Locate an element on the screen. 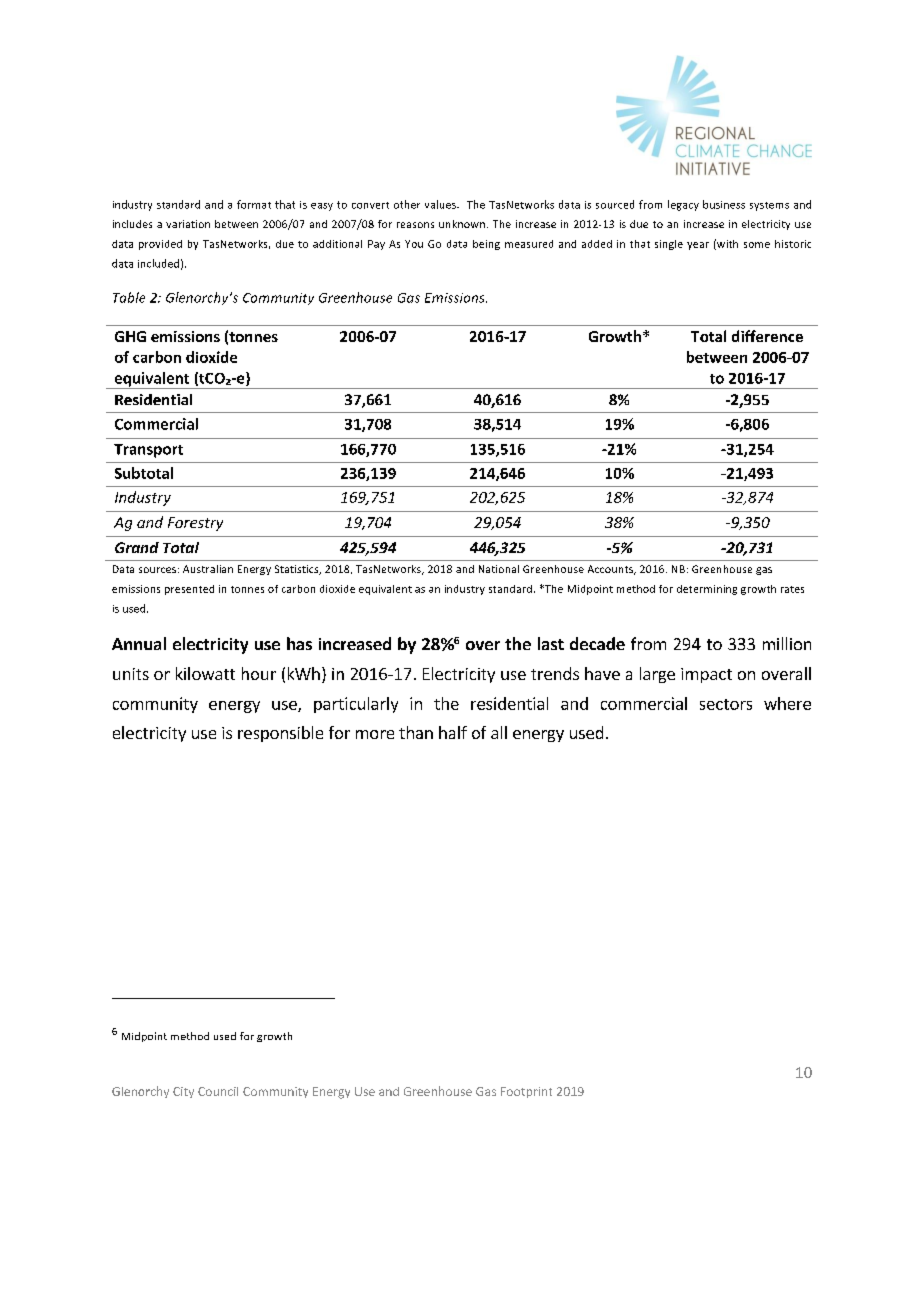  variation is located at coordinates (188, 224).
